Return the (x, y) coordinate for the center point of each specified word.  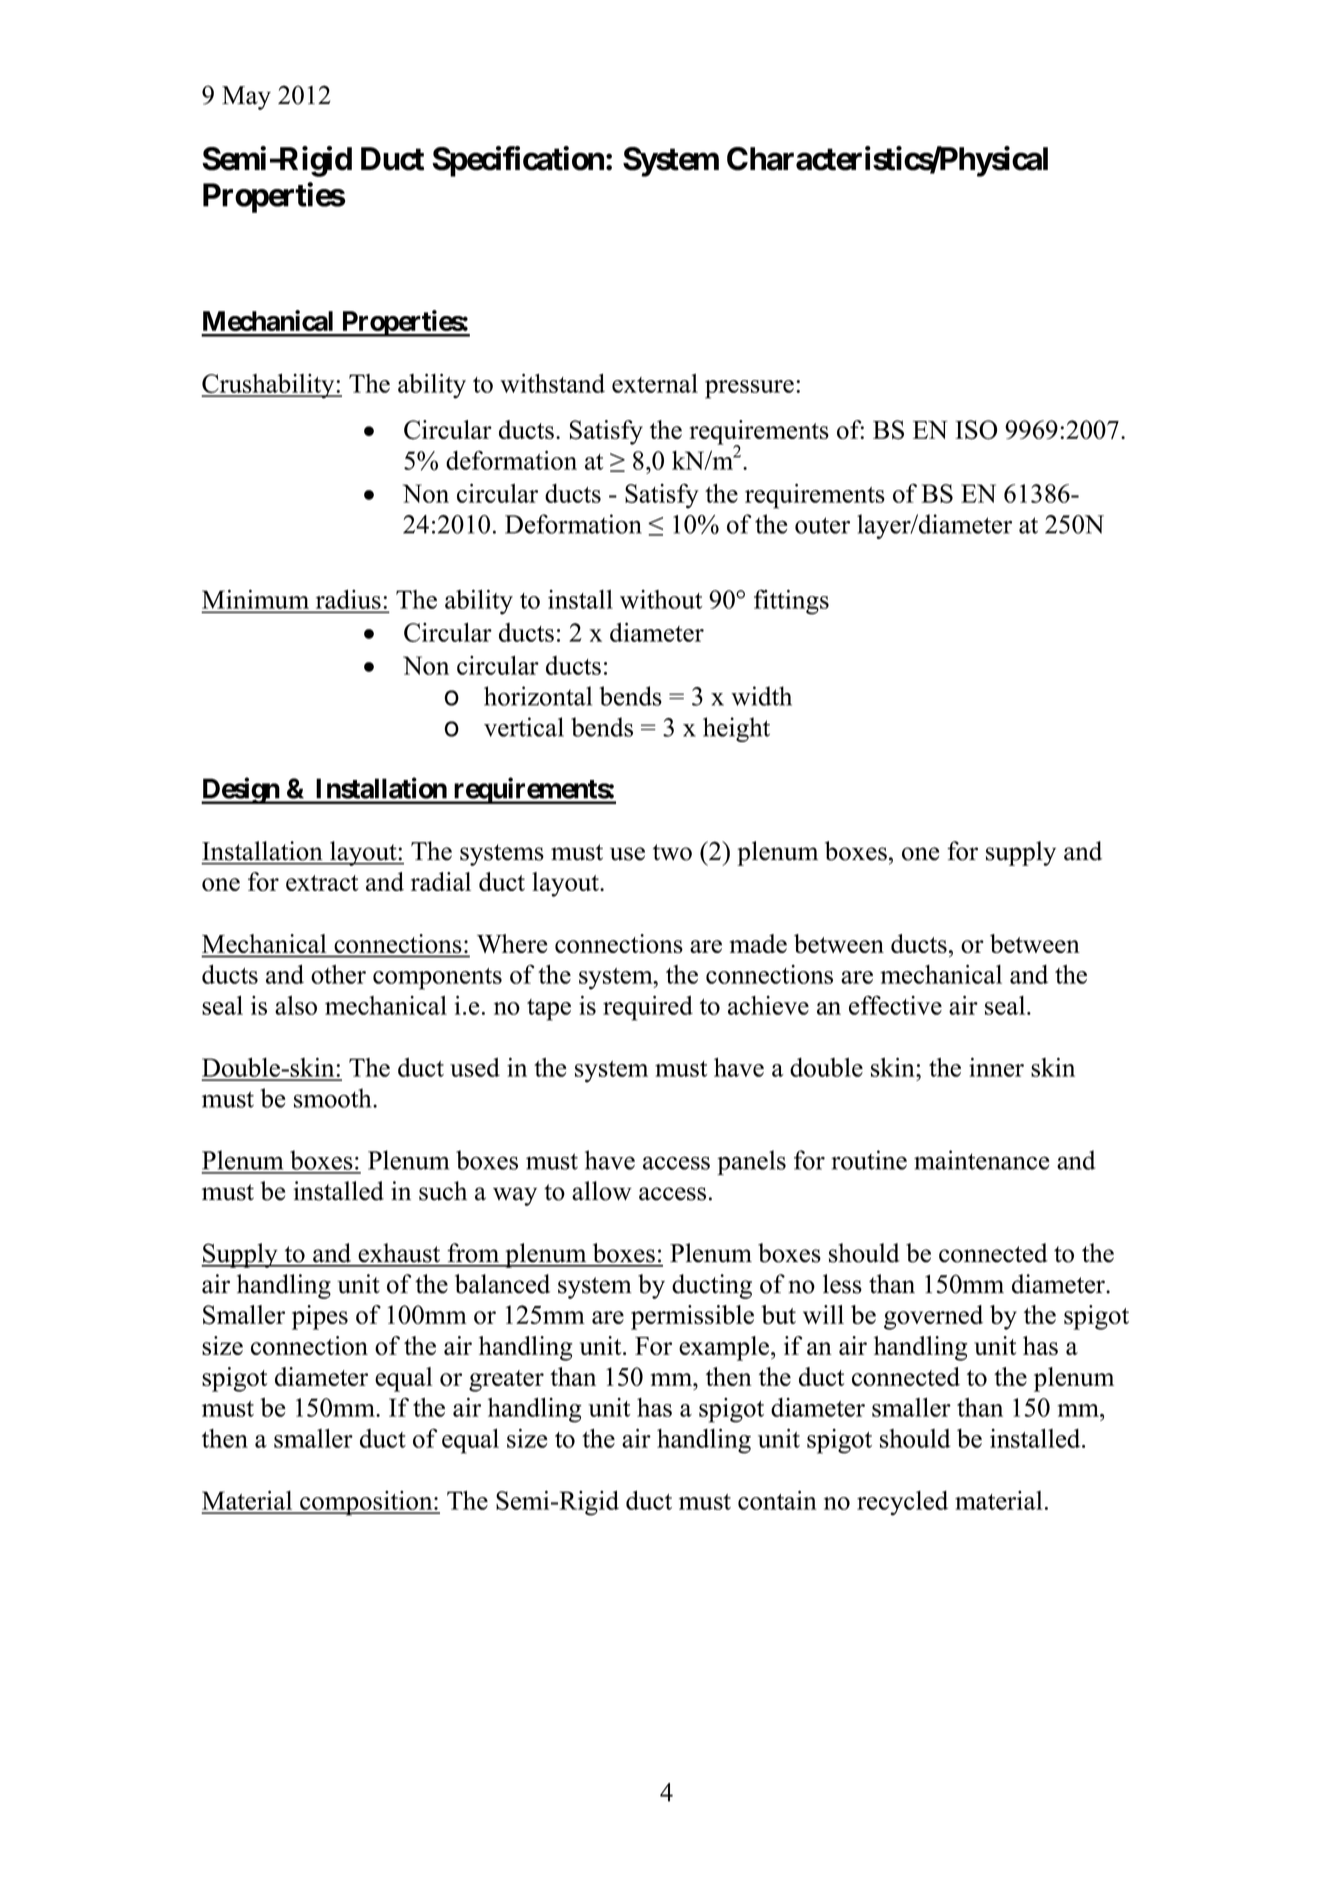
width (761, 696)
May (246, 98)
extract (322, 883)
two (672, 852)
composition (366, 1503)
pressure (749, 389)
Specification (518, 161)
